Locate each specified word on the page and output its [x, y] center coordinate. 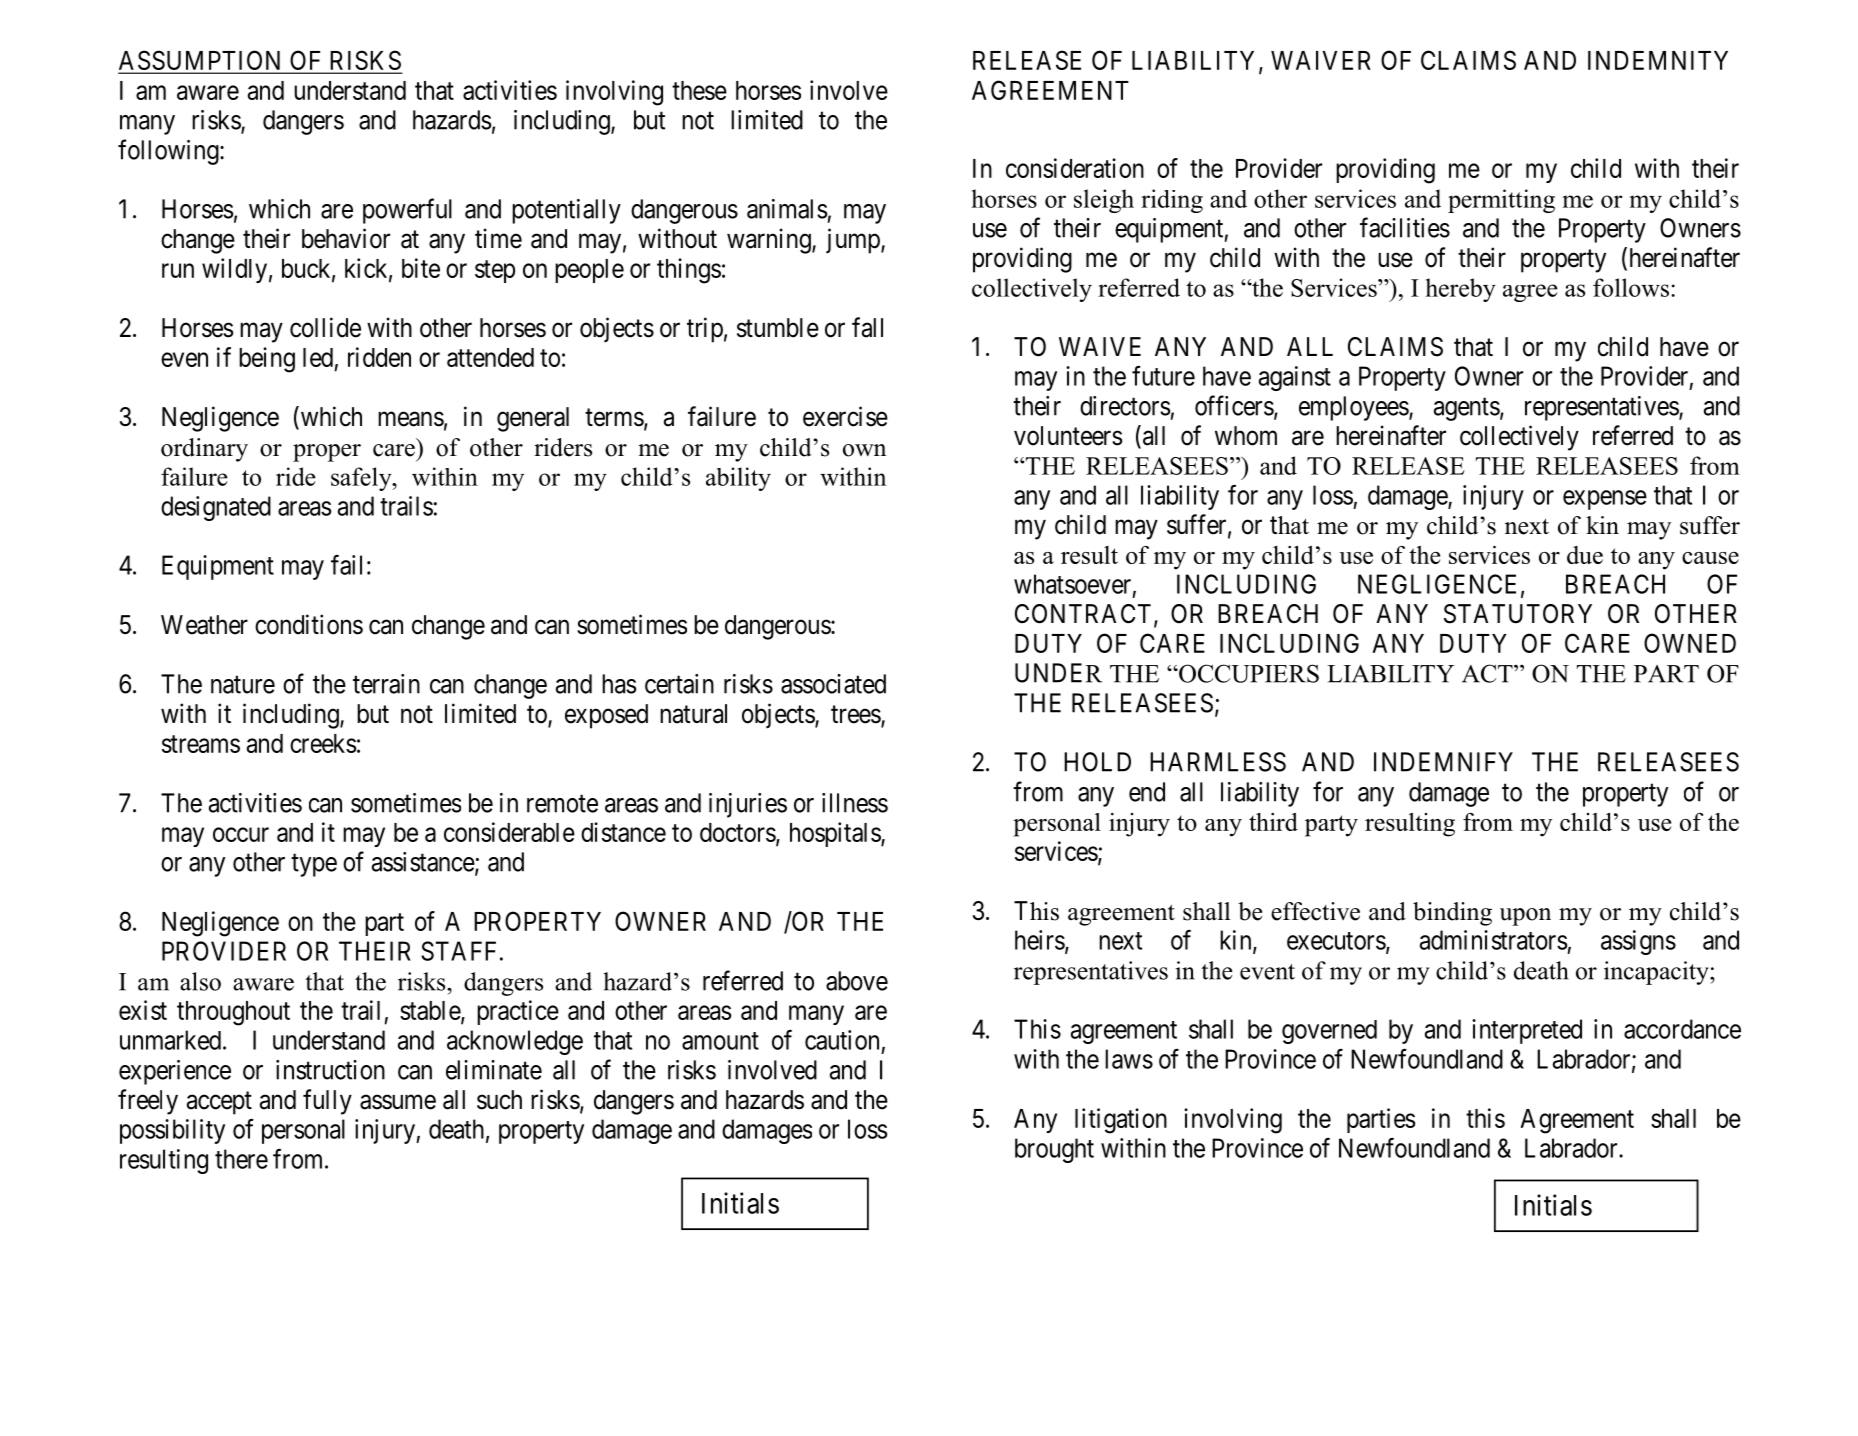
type [314, 865]
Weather [204, 625]
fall [867, 327]
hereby [1461, 290]
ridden [379, 357]
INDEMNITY [1658, 60]
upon [1525, 917]
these [699, 90]
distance [623, 832]
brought [1054, 1150]
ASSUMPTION [201, 61]
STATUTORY [1518, 614]
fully [327, 1102]
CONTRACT [1085, 615]
